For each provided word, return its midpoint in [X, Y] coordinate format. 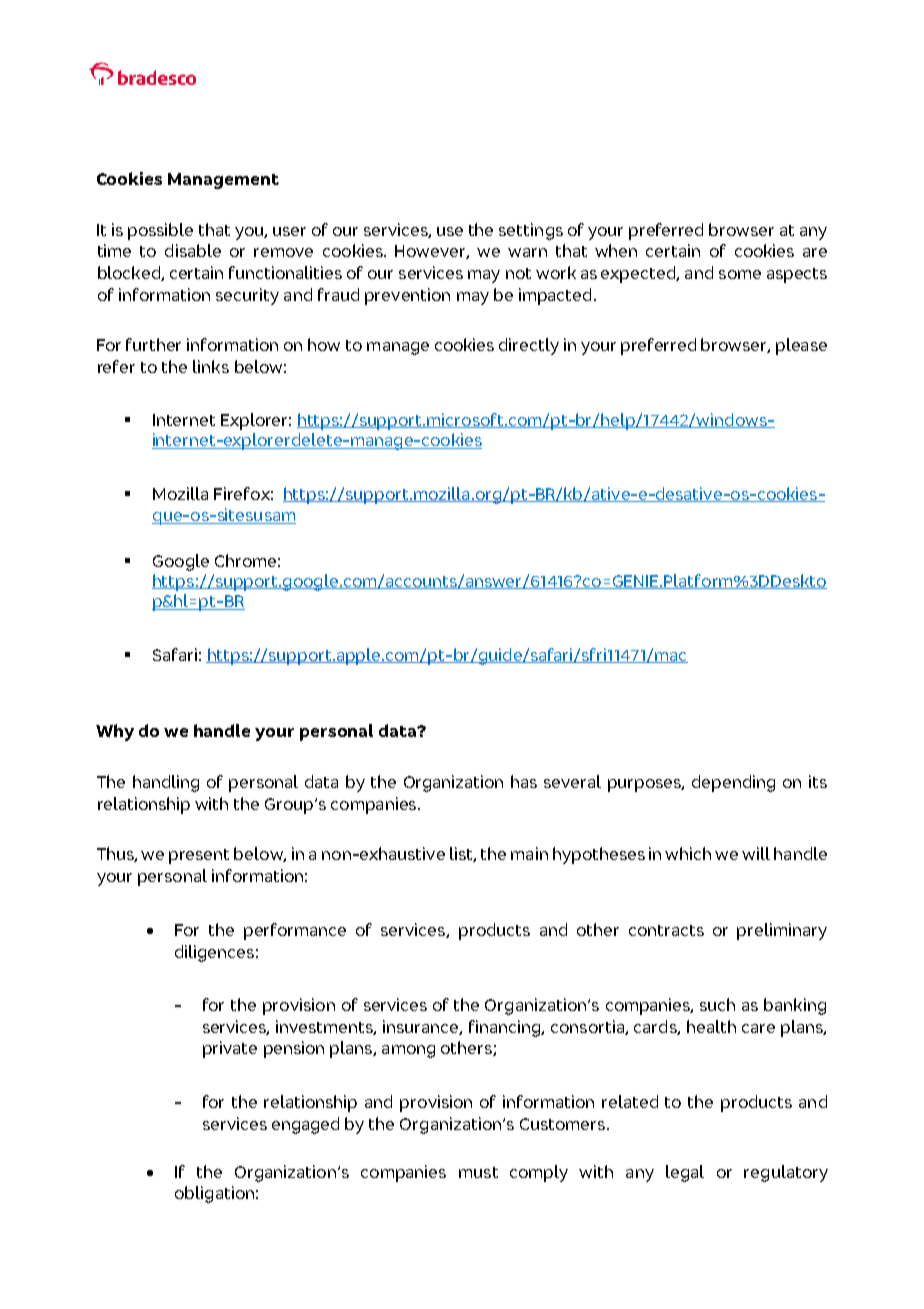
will [756, 853]
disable [193, 250]
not [518, 273]
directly [529, 346]
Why [115, 732]
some [740, 274]
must [478, 1172]
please [801, 346]
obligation [214, 1194]
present [199, 856]
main [529, 853]
